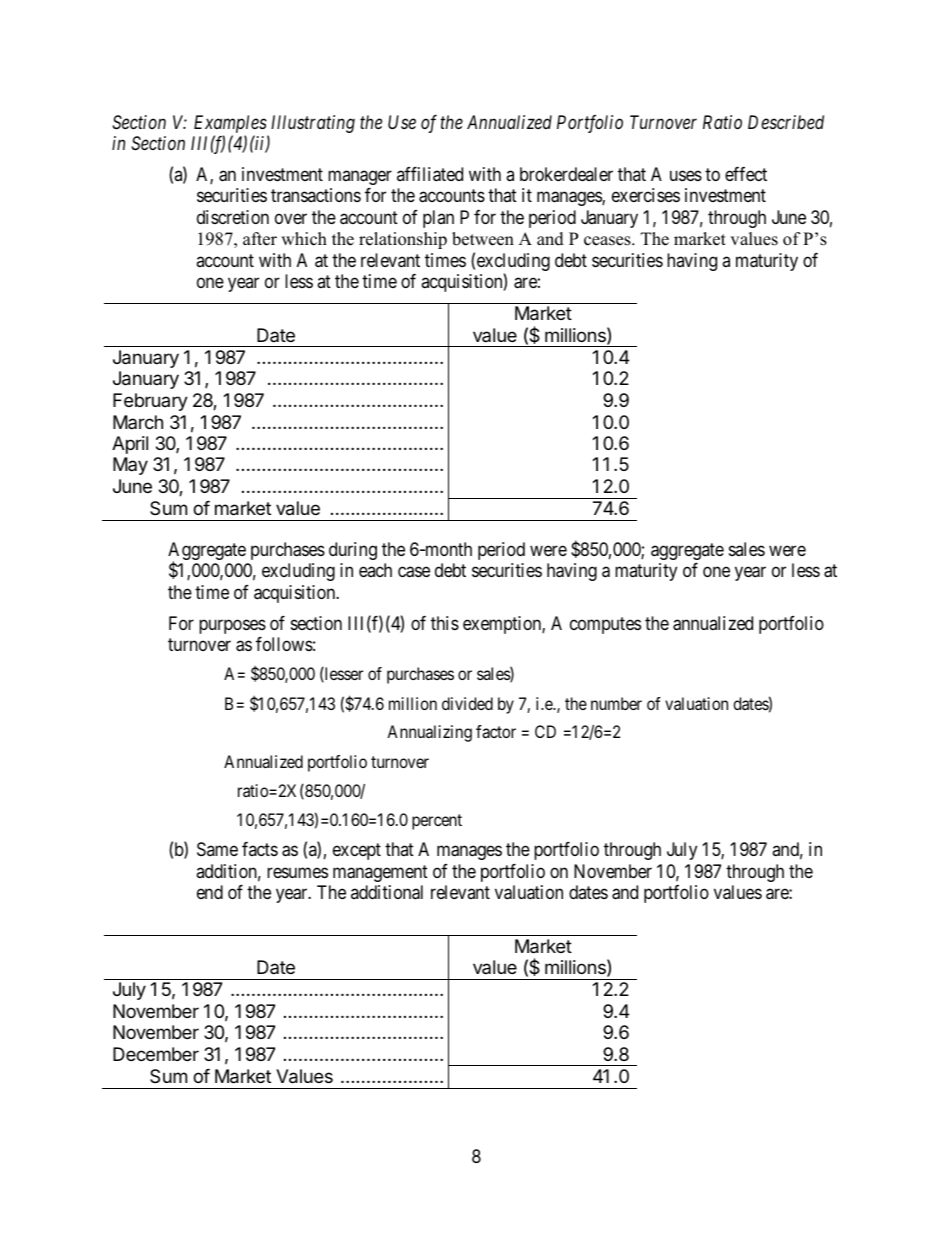  I want to click on Examples, so click(230, 124).
